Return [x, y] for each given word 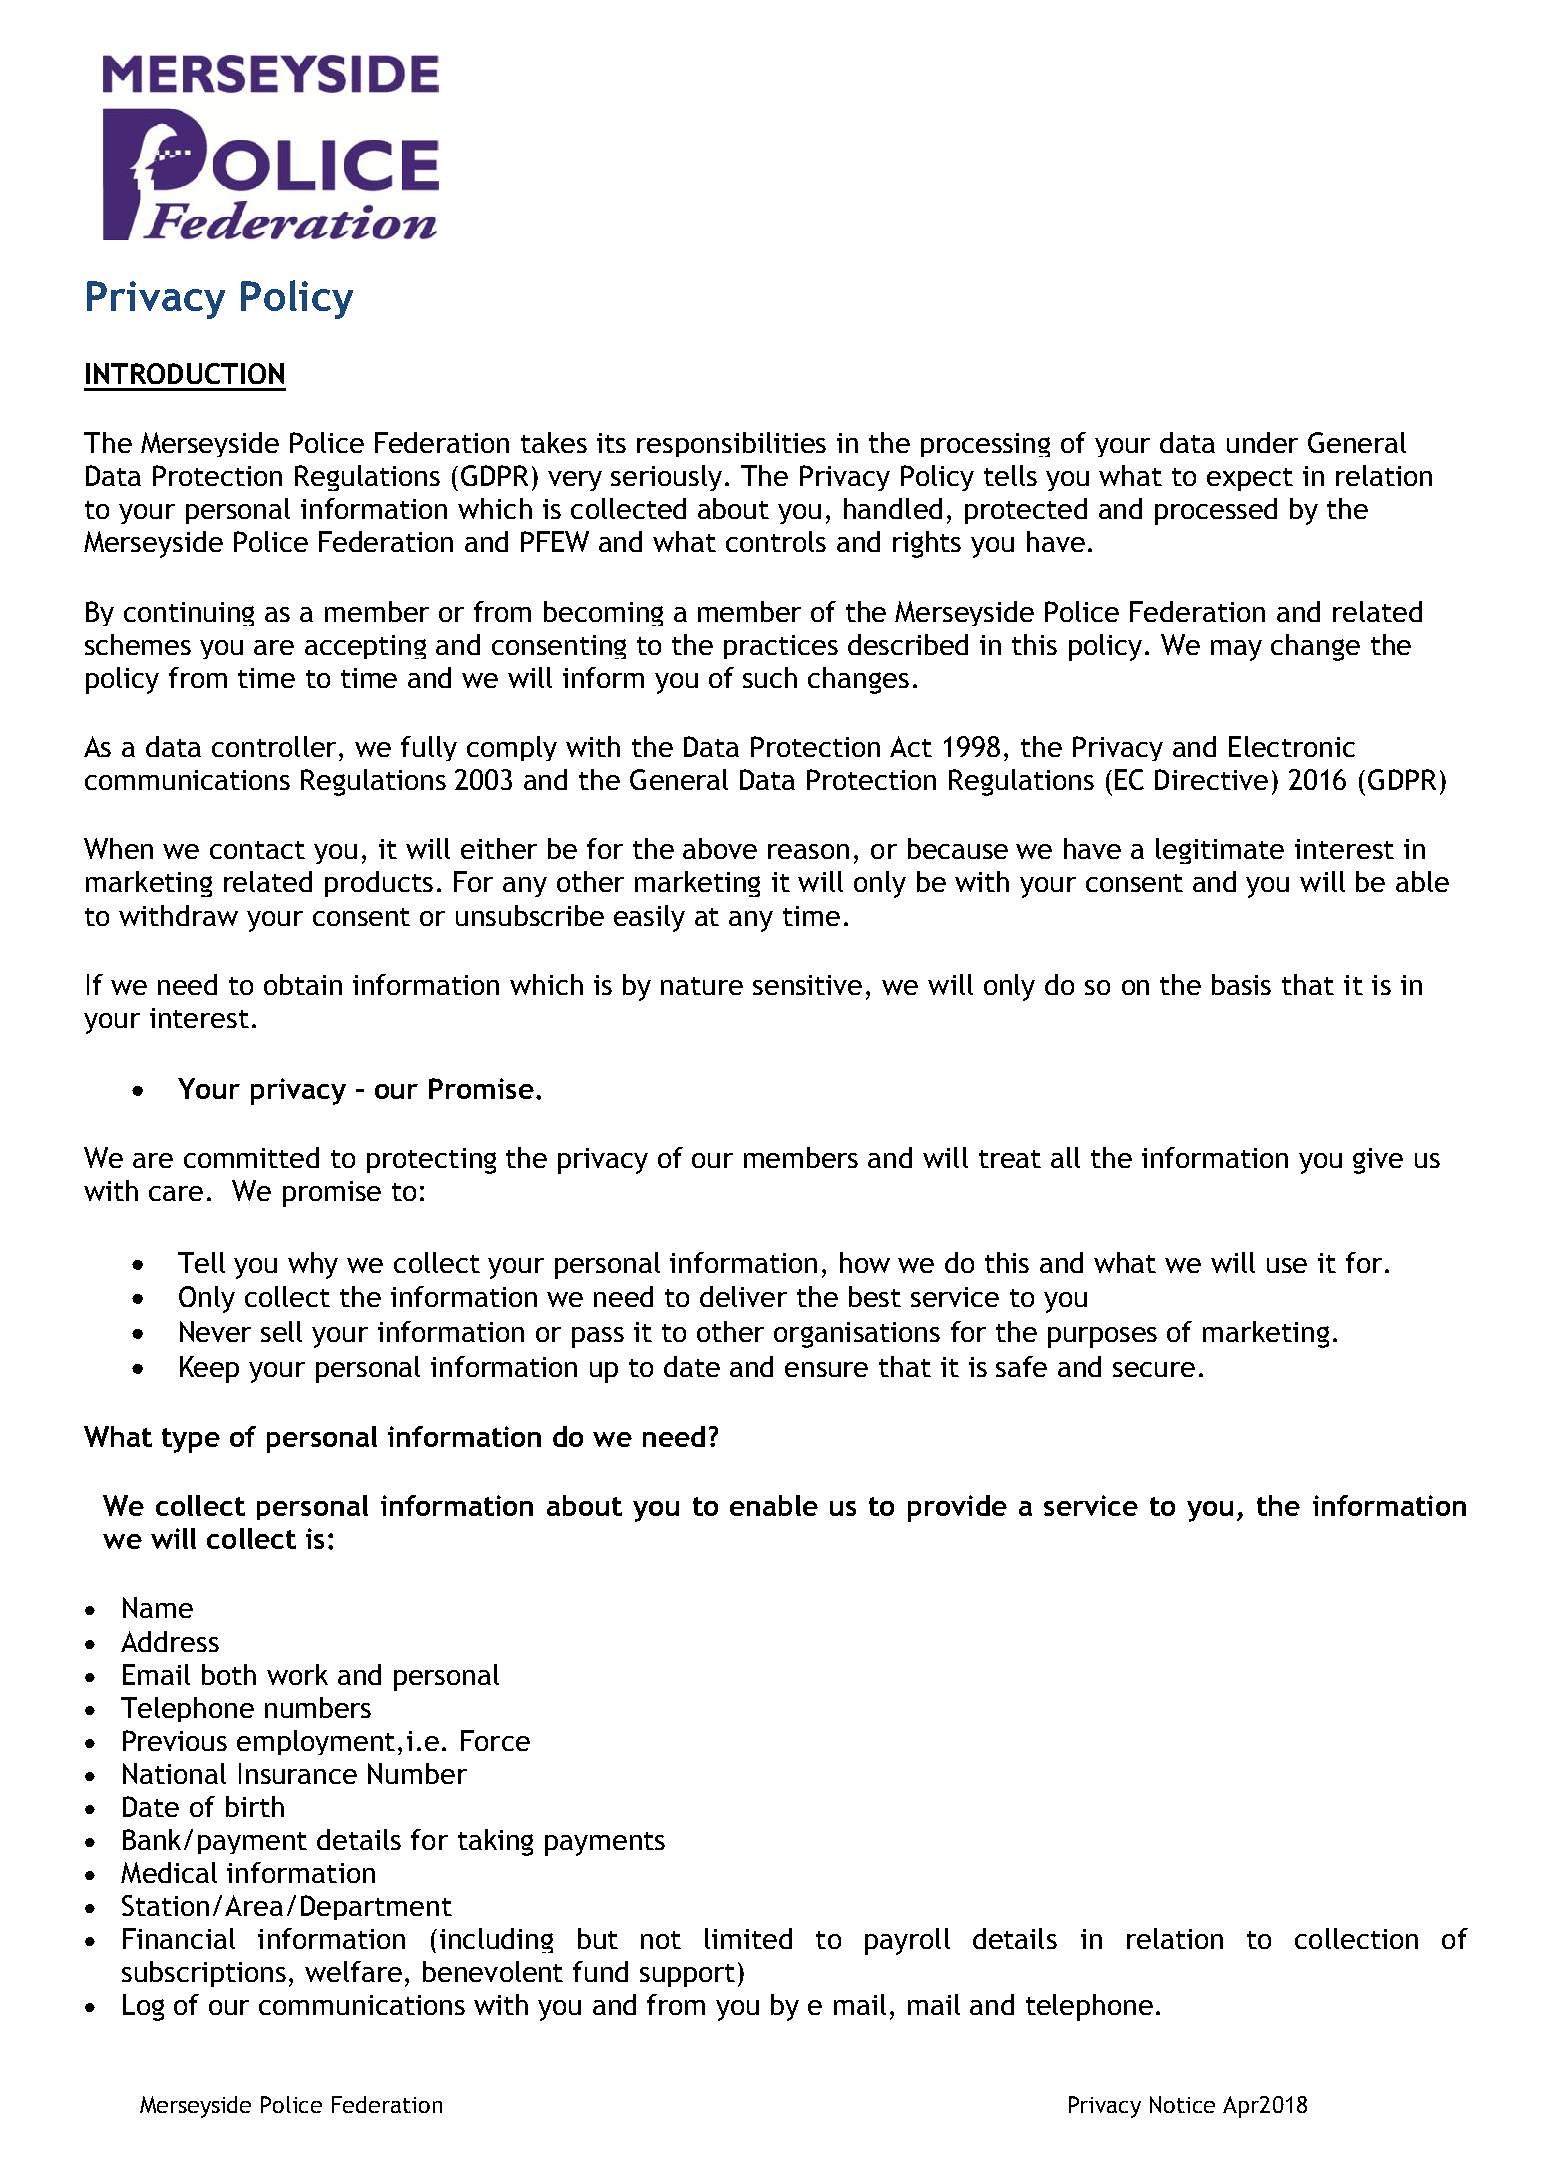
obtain [303, 984]
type [191, 1440]
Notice [1182, 2104]
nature [702, 986]
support [687, 1975]
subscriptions [204, 1974]
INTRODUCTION [185, 373]
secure [1154, 1369]
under [1262, 442]
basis [1241, 984]
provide [957, 1508]
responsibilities [731, 444]
